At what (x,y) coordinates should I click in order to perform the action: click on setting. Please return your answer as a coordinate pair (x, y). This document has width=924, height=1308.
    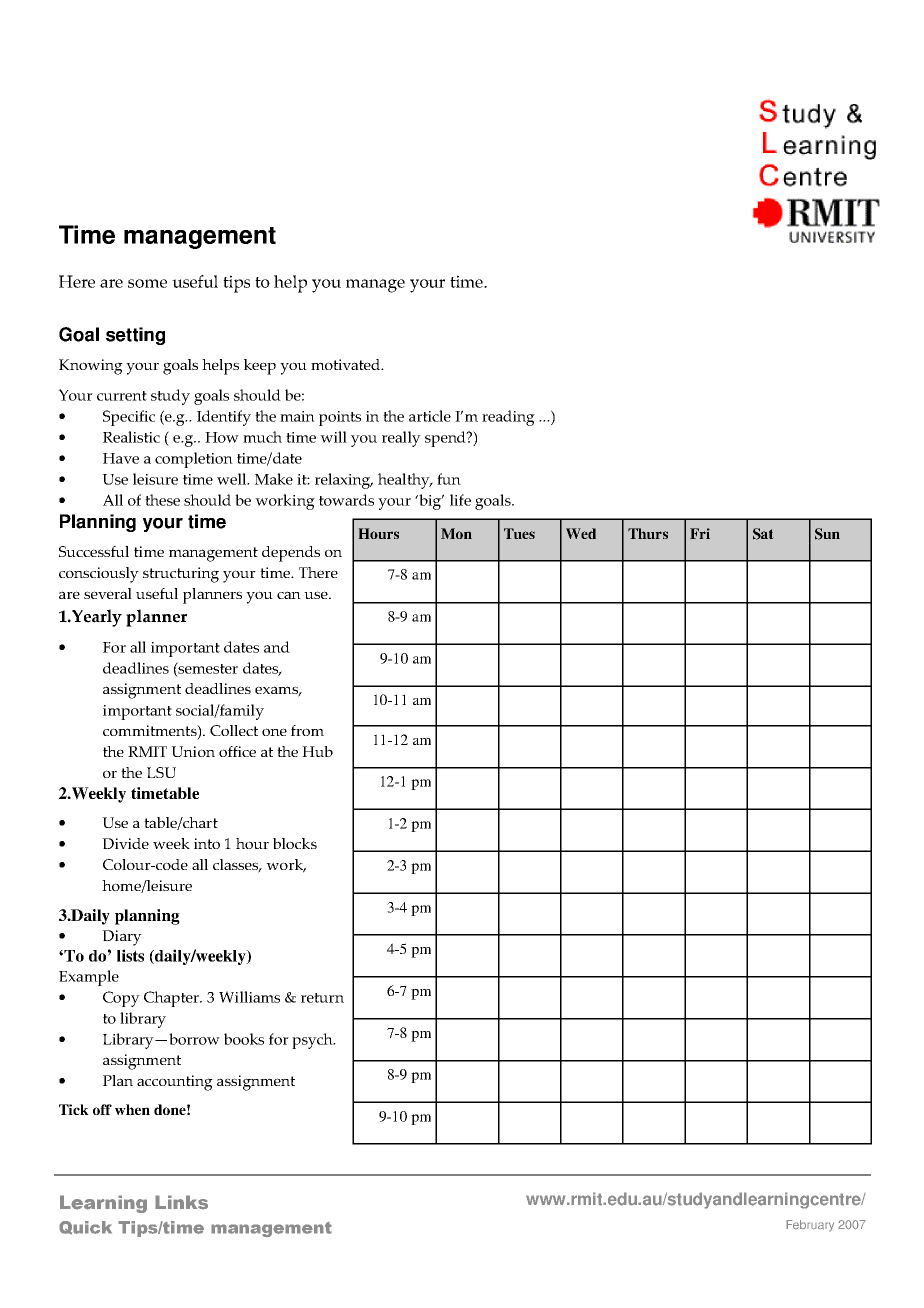
    Looking at the image, I should click on (135, 336).
